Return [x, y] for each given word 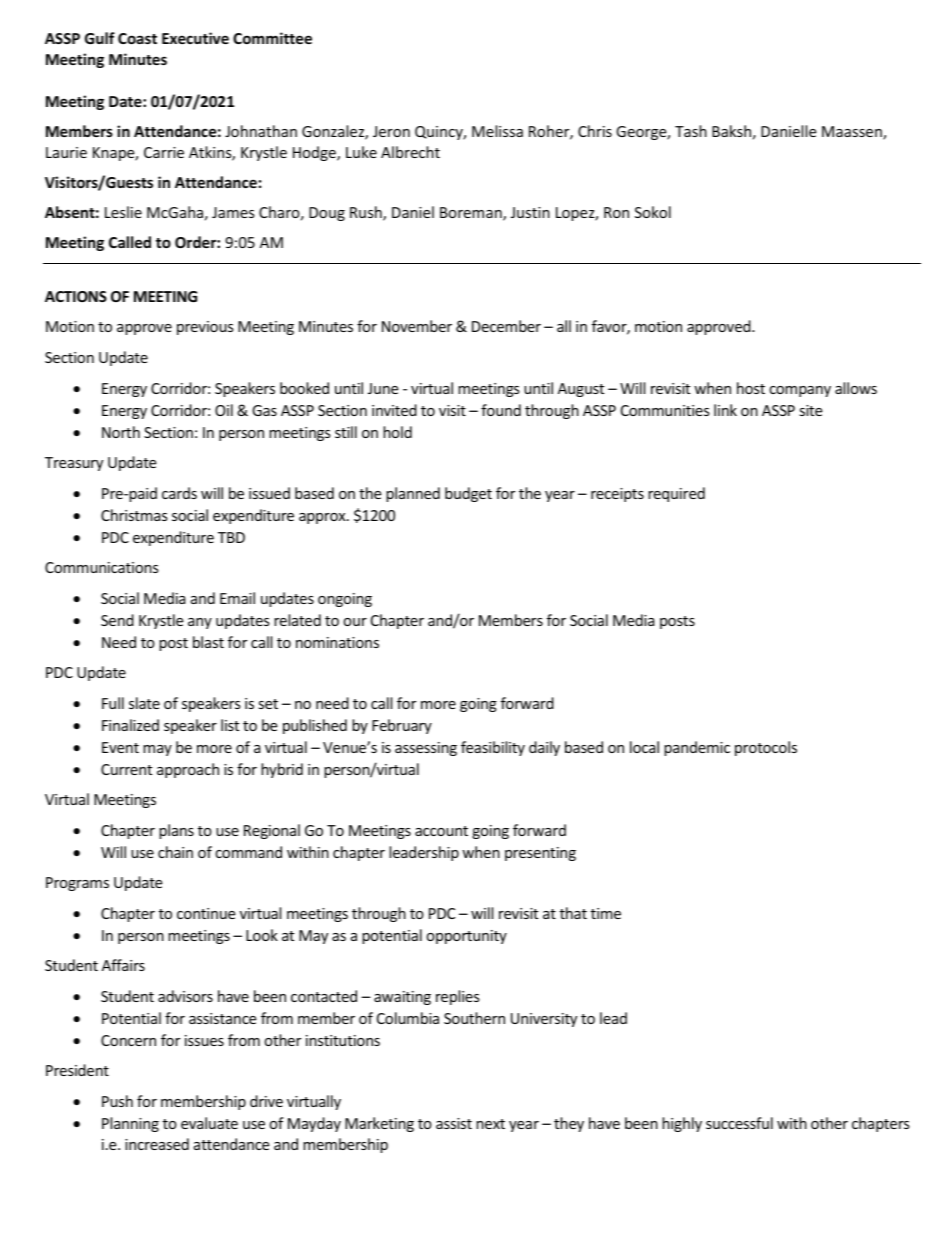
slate [144, 703]
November [417, 326]
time [606, 913]
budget [468, 494]
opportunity [466, 937]
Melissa [497, 131]
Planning [130, 1124]
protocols [766, 748]
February [402, 726]
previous [205, 328]
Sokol [653, 212]
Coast [137, 38]
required [676, 494]
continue [206, 913]
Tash [691, 131]
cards [179, 493]
